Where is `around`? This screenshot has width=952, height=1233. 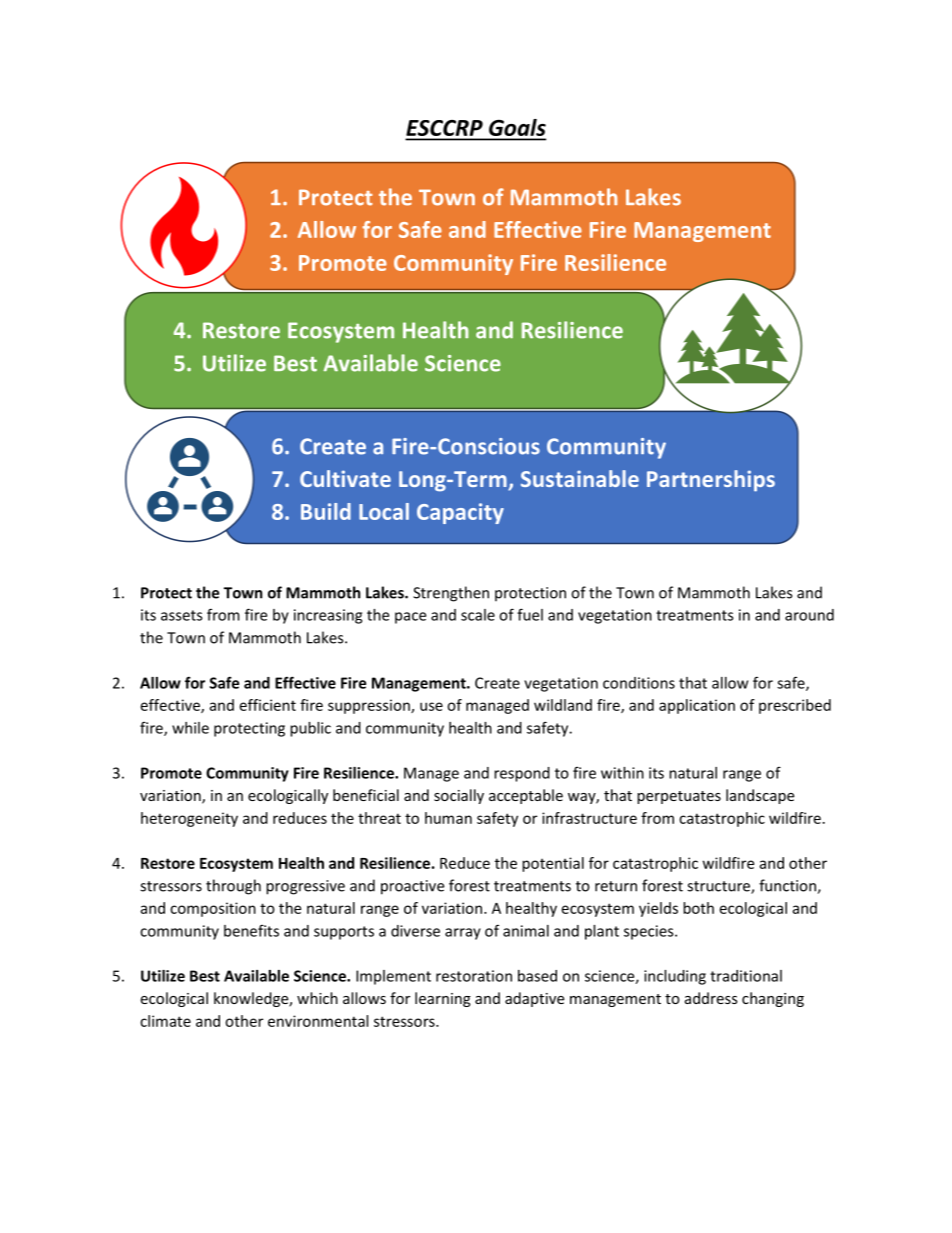 around is located at coordinates (809, 615).
